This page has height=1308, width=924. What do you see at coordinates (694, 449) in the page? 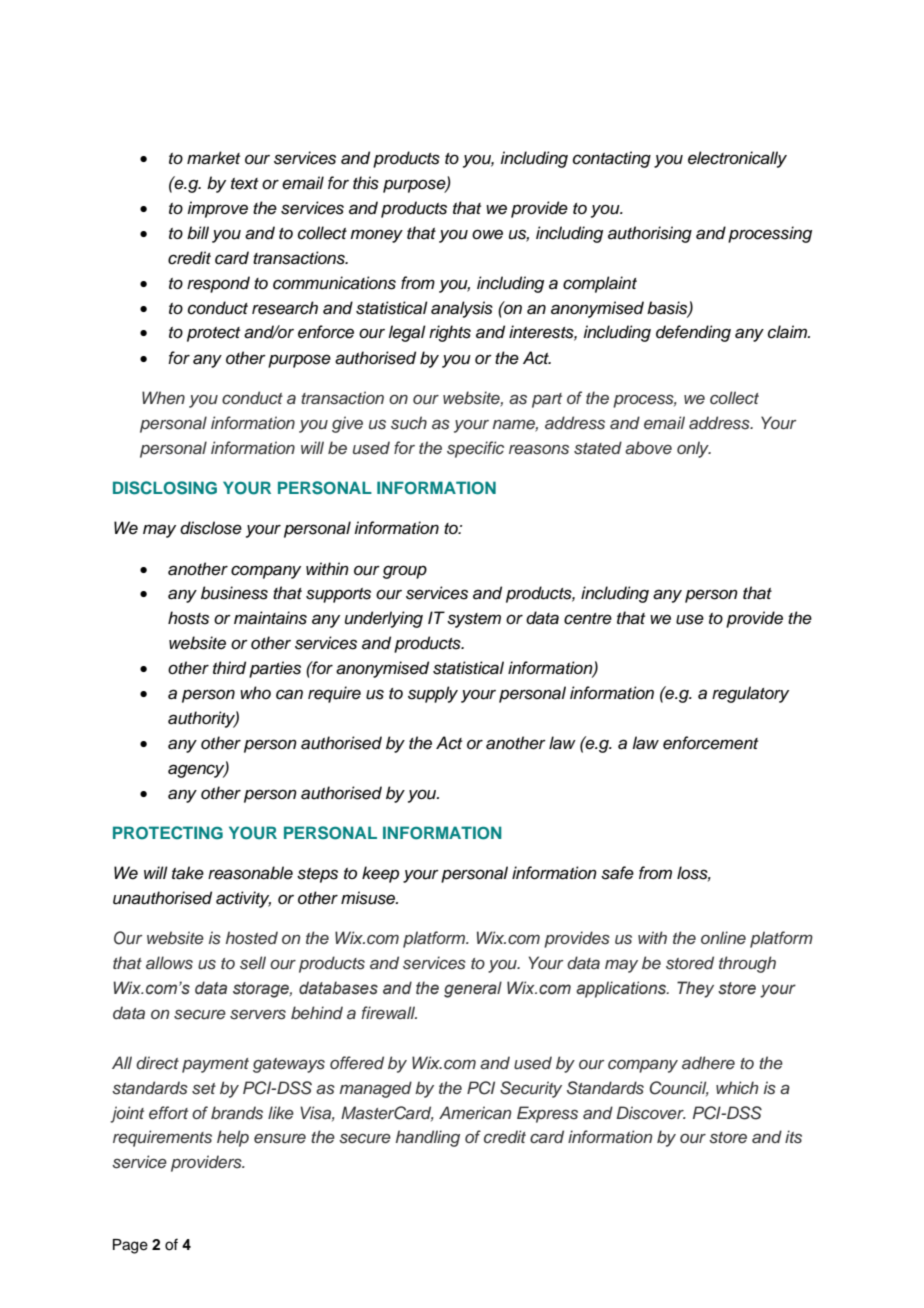
I see `only` at bounding box center [694, 449].
